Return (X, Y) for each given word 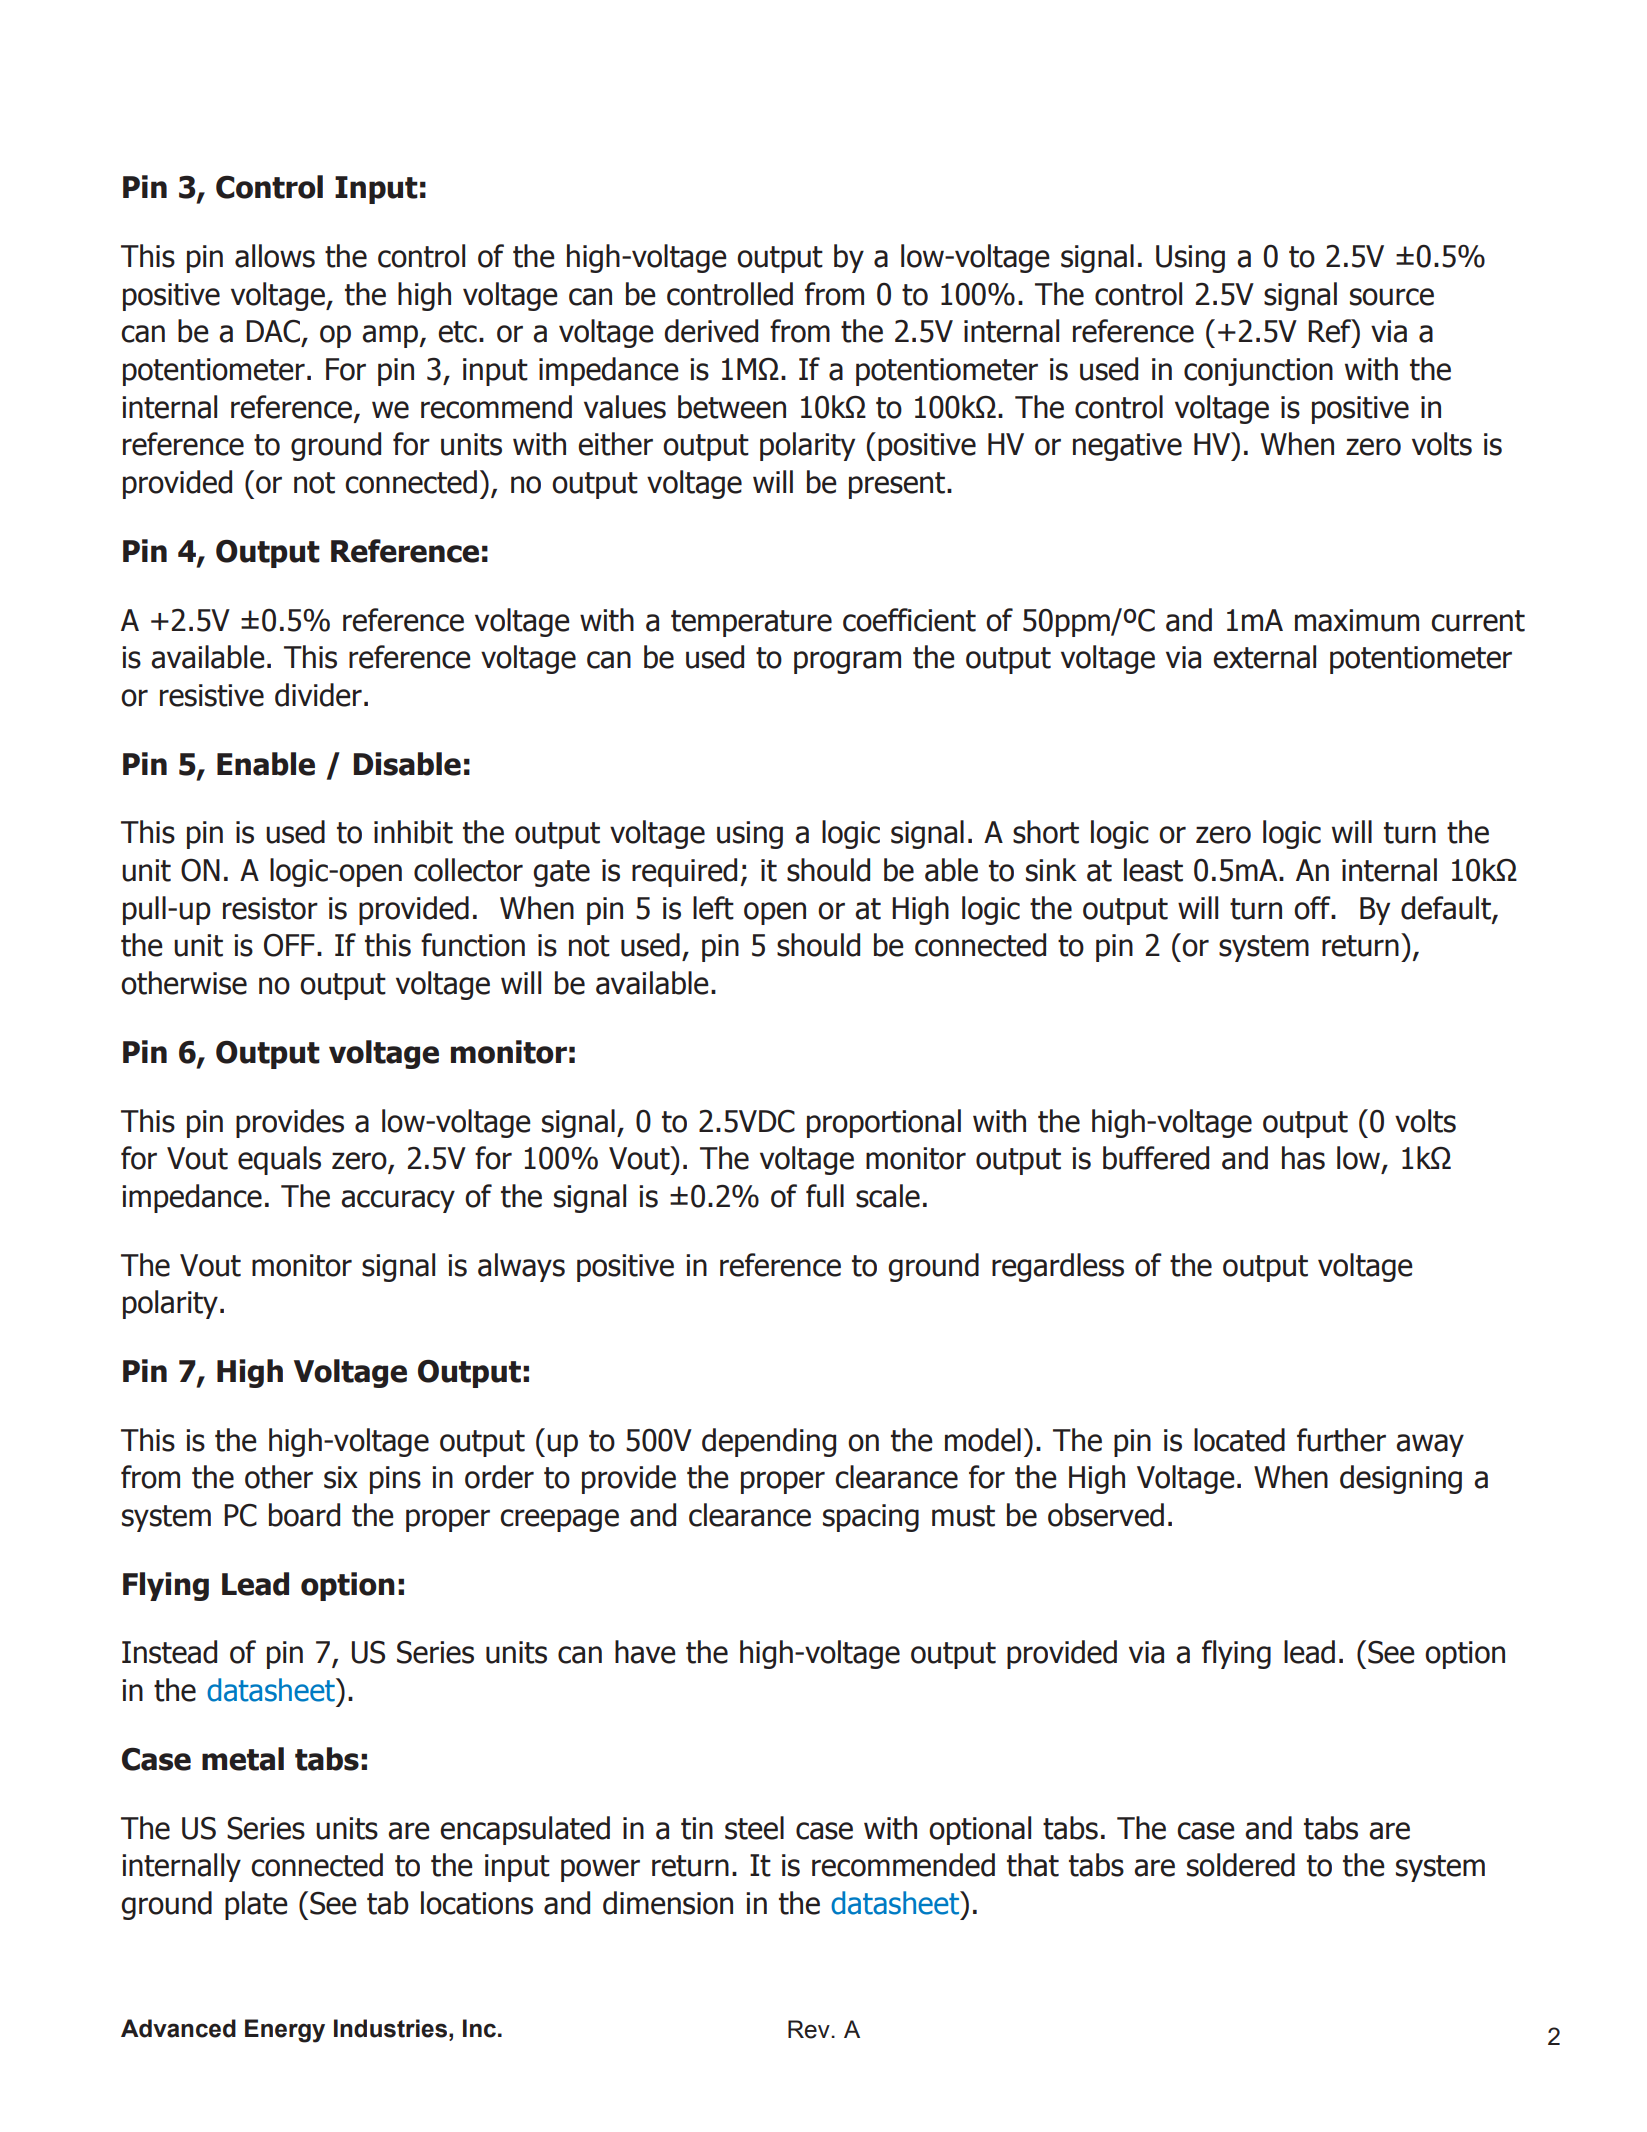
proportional (884, 1123)
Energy (285, 2031)
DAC (273, 331)
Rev (810, 2029)
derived (711, 331)
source (1392, 297)
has (1303, 1158)
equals (279, 1160)
